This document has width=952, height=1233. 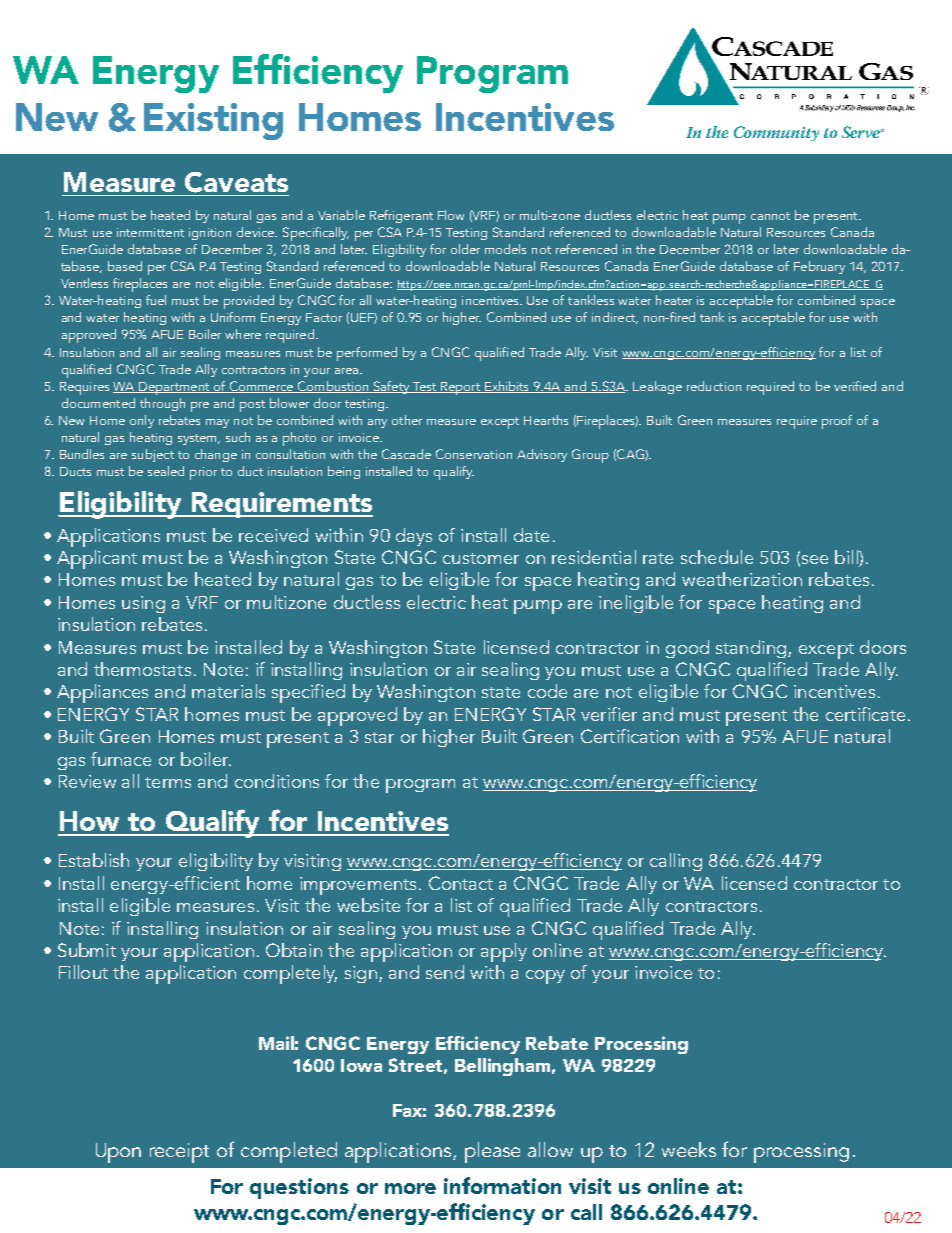 I want to click on weeks, so click(x=689, y=1149).
